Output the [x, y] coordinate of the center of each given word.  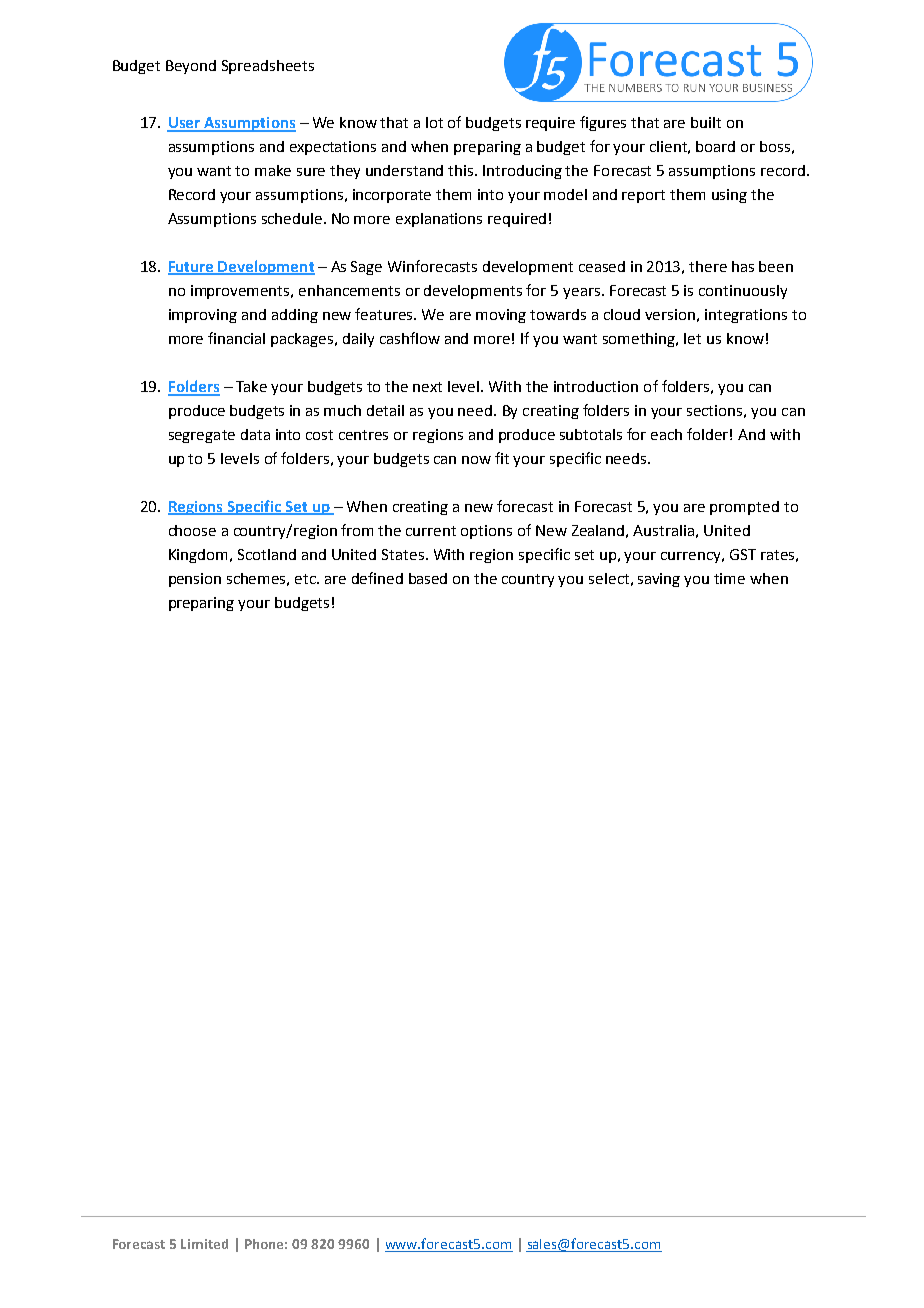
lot [434, 122]
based [428, 578]
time [729, 578]
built [706, 122]
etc [306, 579]
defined [377, 578]
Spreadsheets [268, 67]
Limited [204, 1244]
